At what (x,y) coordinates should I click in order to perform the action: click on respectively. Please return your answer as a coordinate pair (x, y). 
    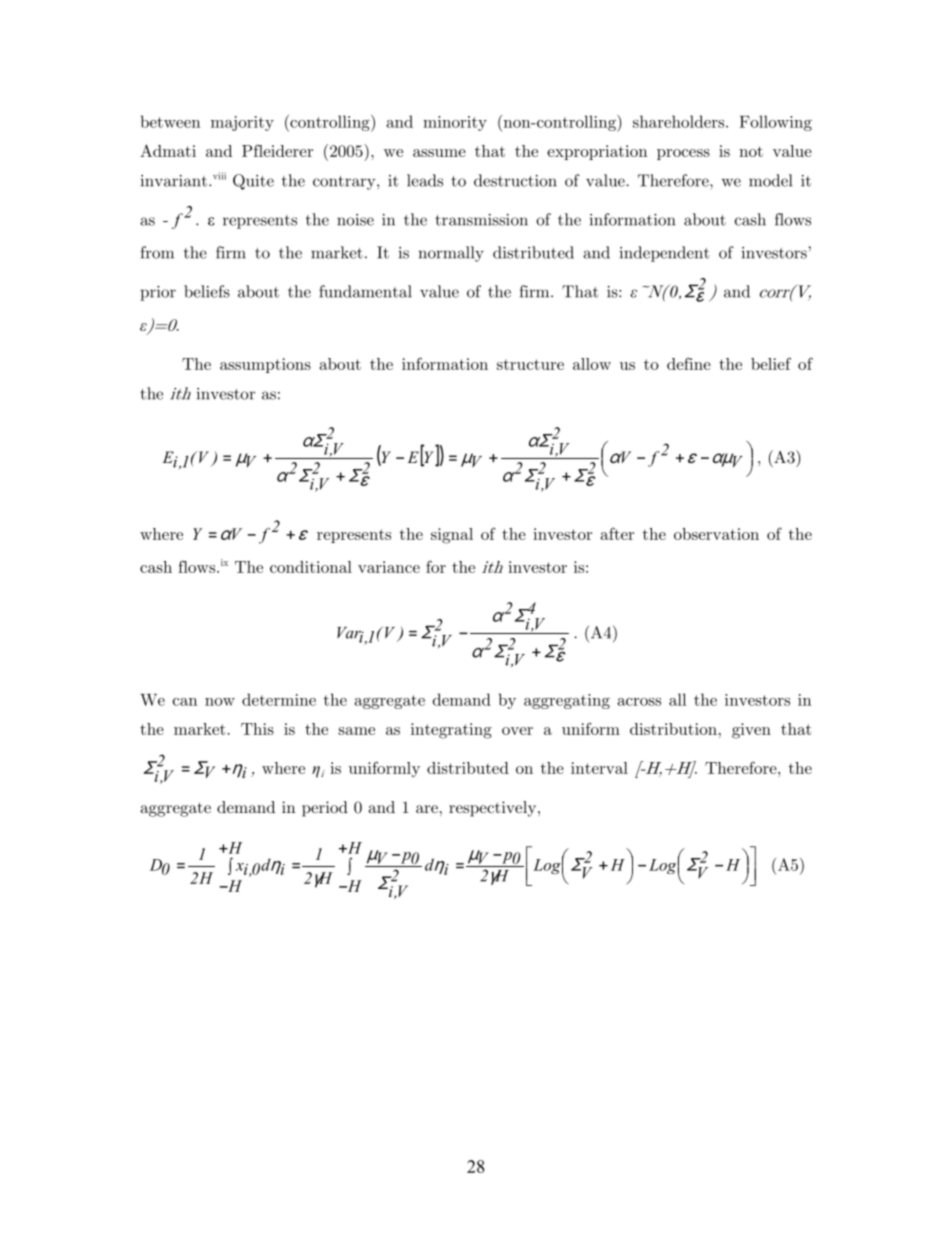
    Looking at the image, I should click on (494, 809).
